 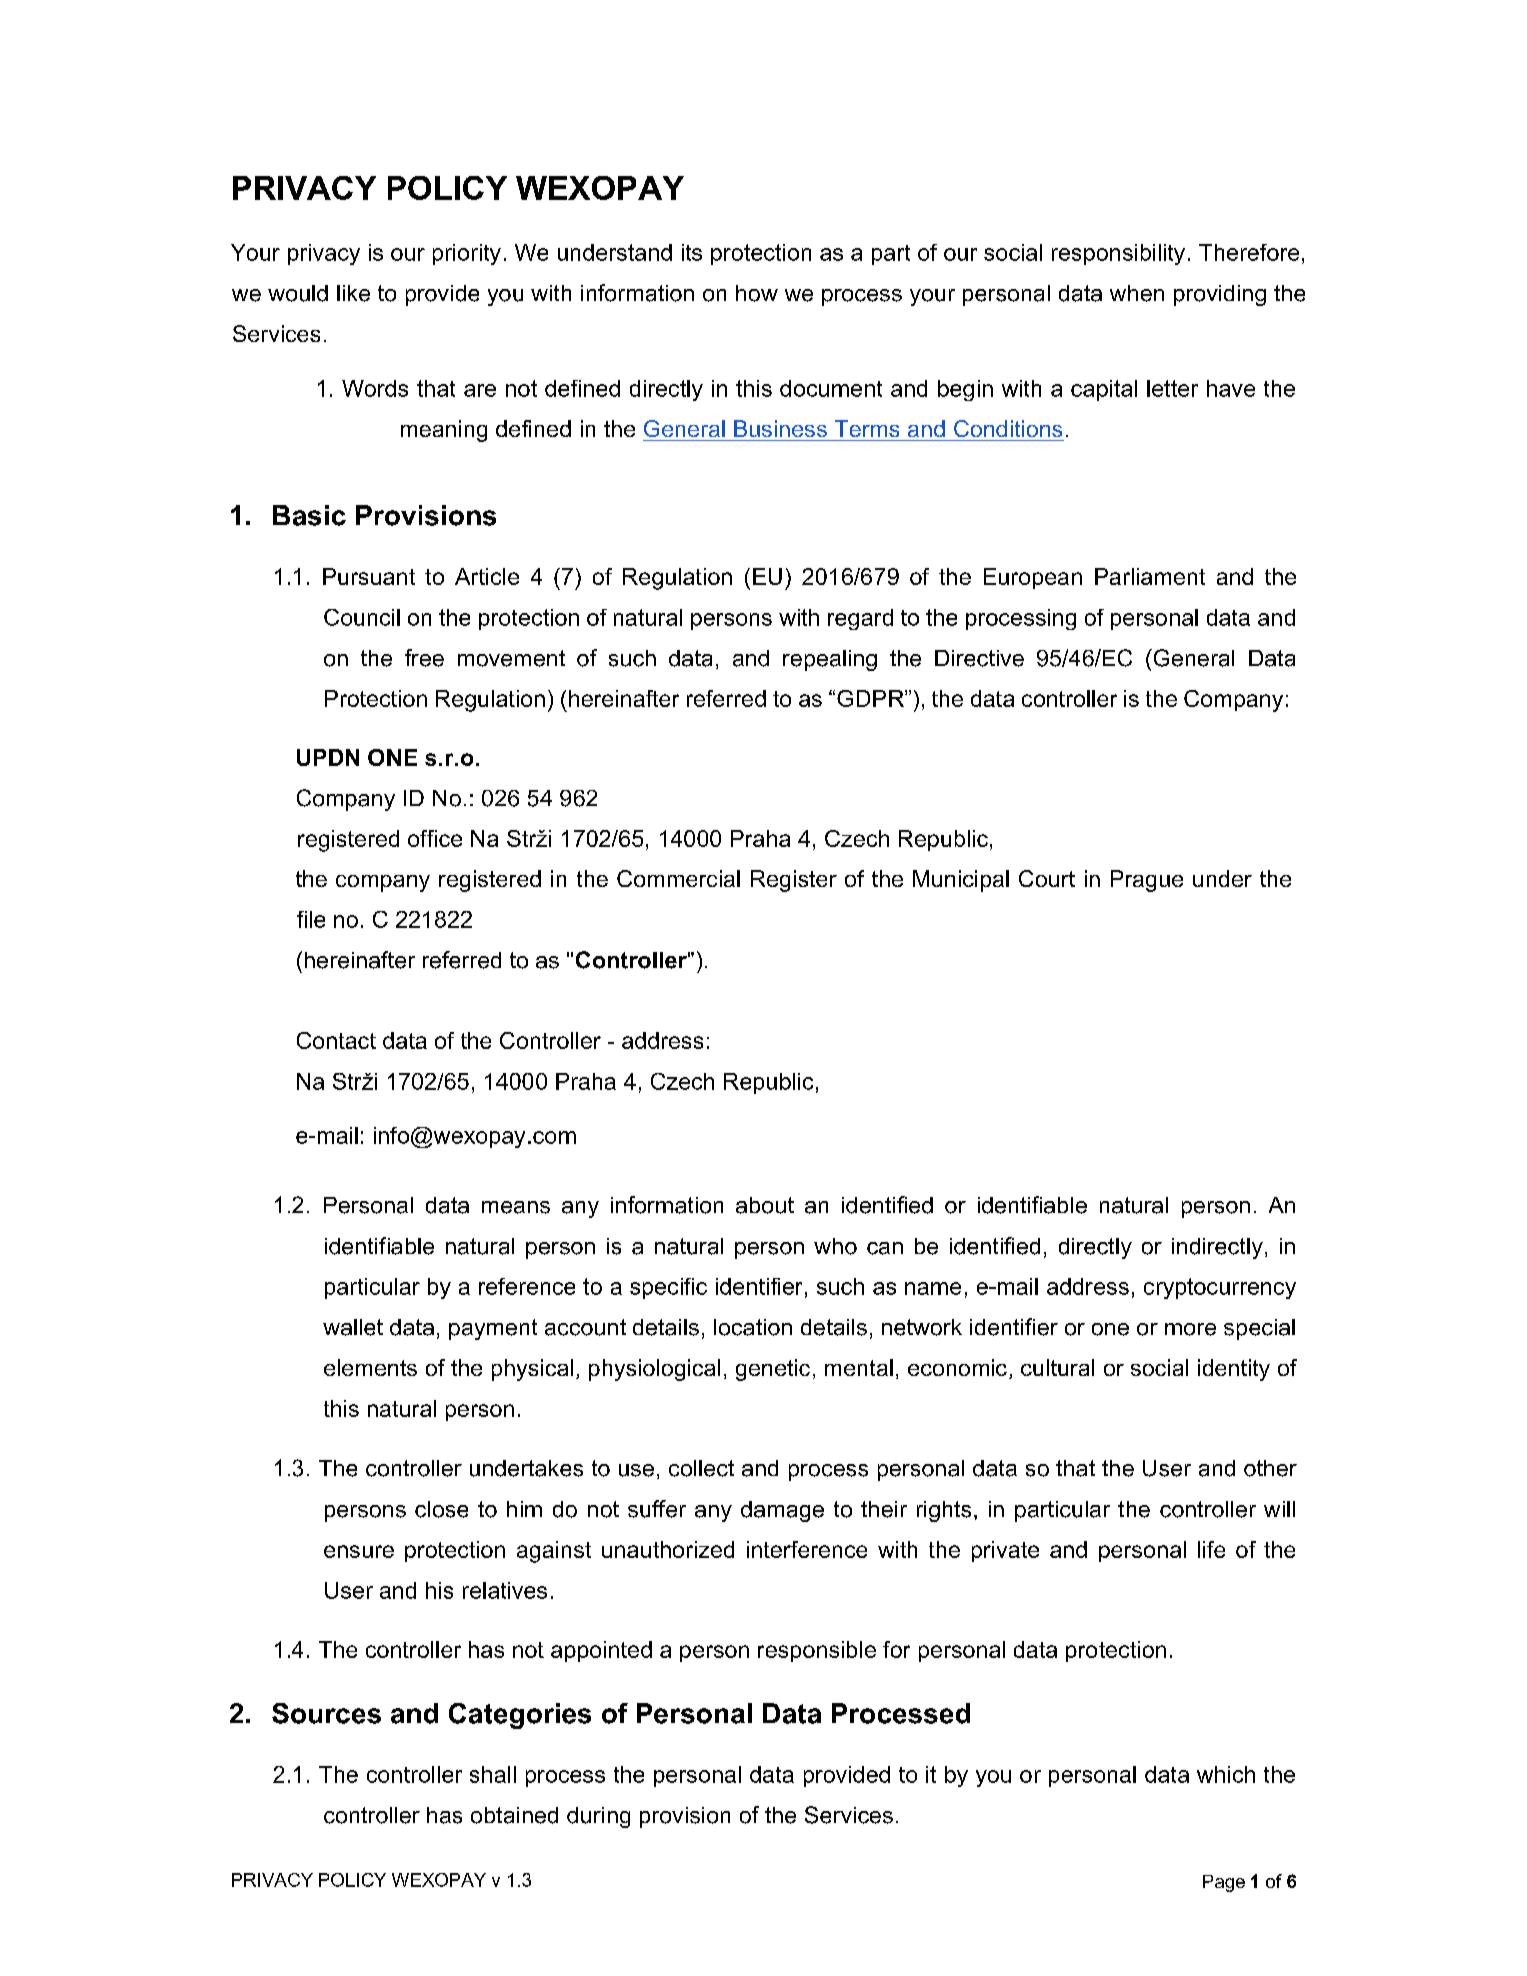 I want to click on other, so click(x=1270, y=1468).
